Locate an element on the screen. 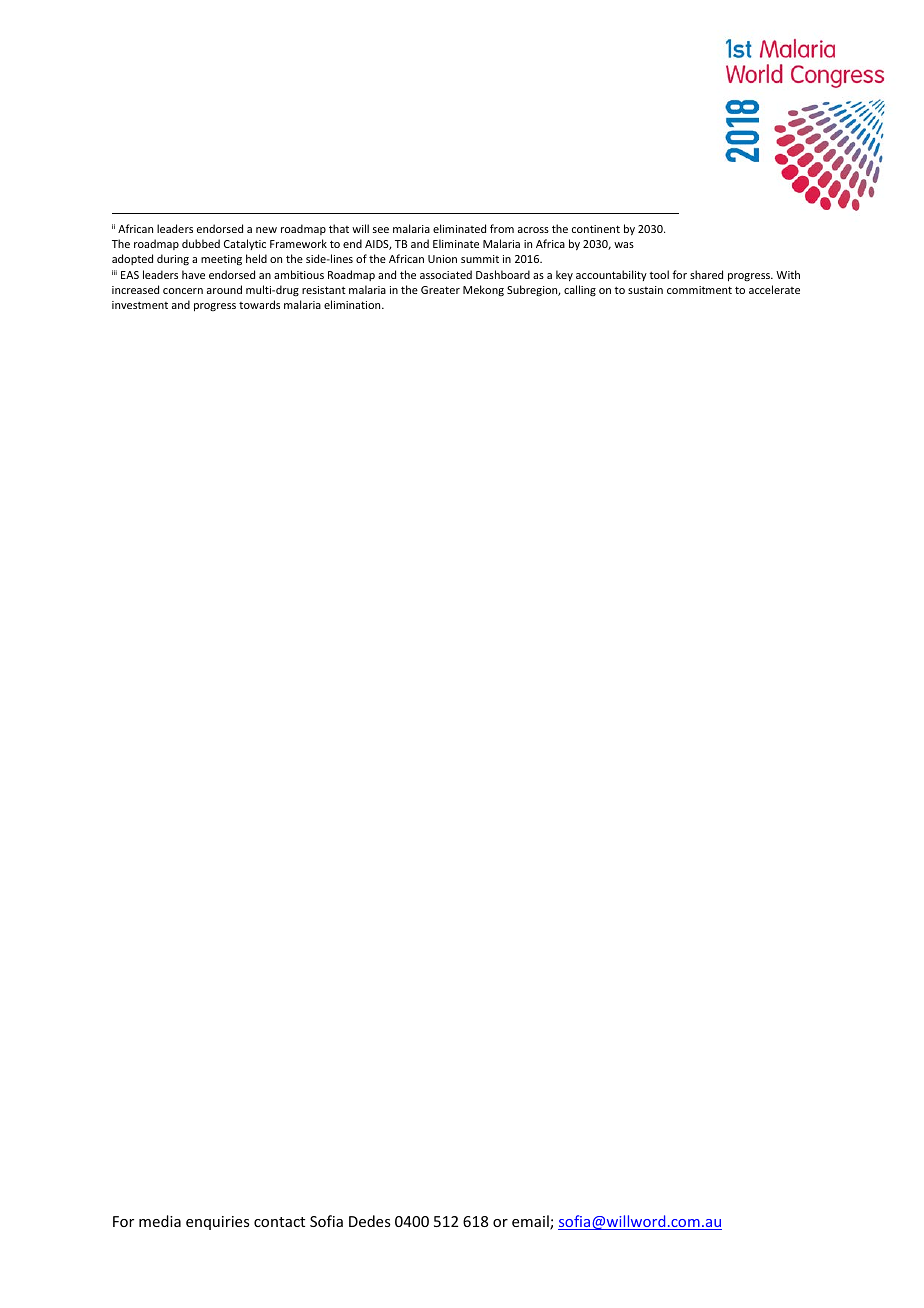 Image resolution: width=924 pixels, height=1308 pixels. investment is located at coordinates (140, 305).
